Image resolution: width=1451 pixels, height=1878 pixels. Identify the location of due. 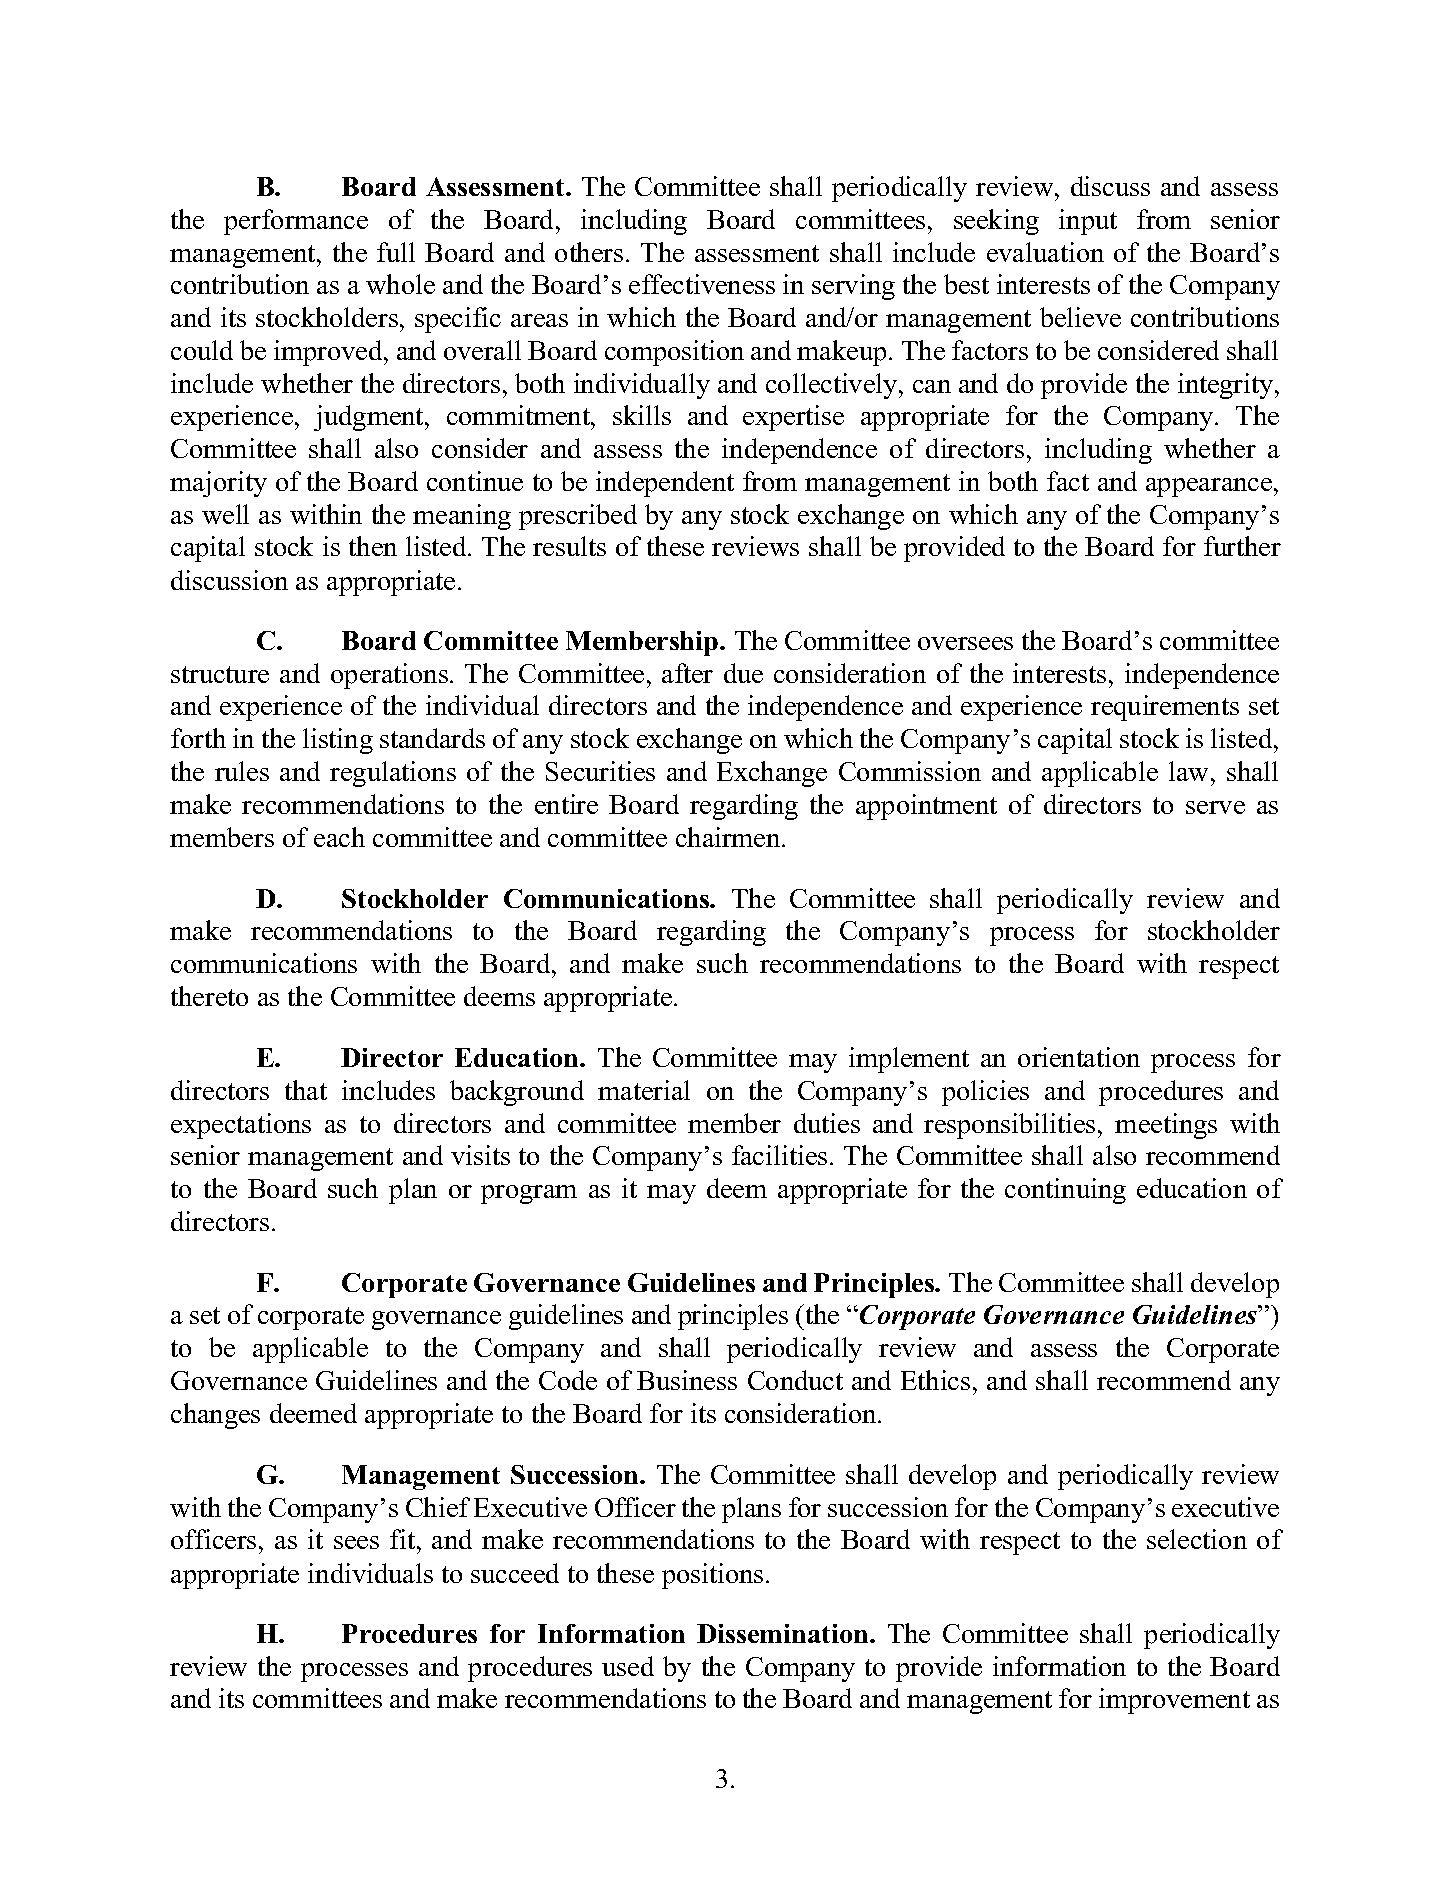
(743, 673).
